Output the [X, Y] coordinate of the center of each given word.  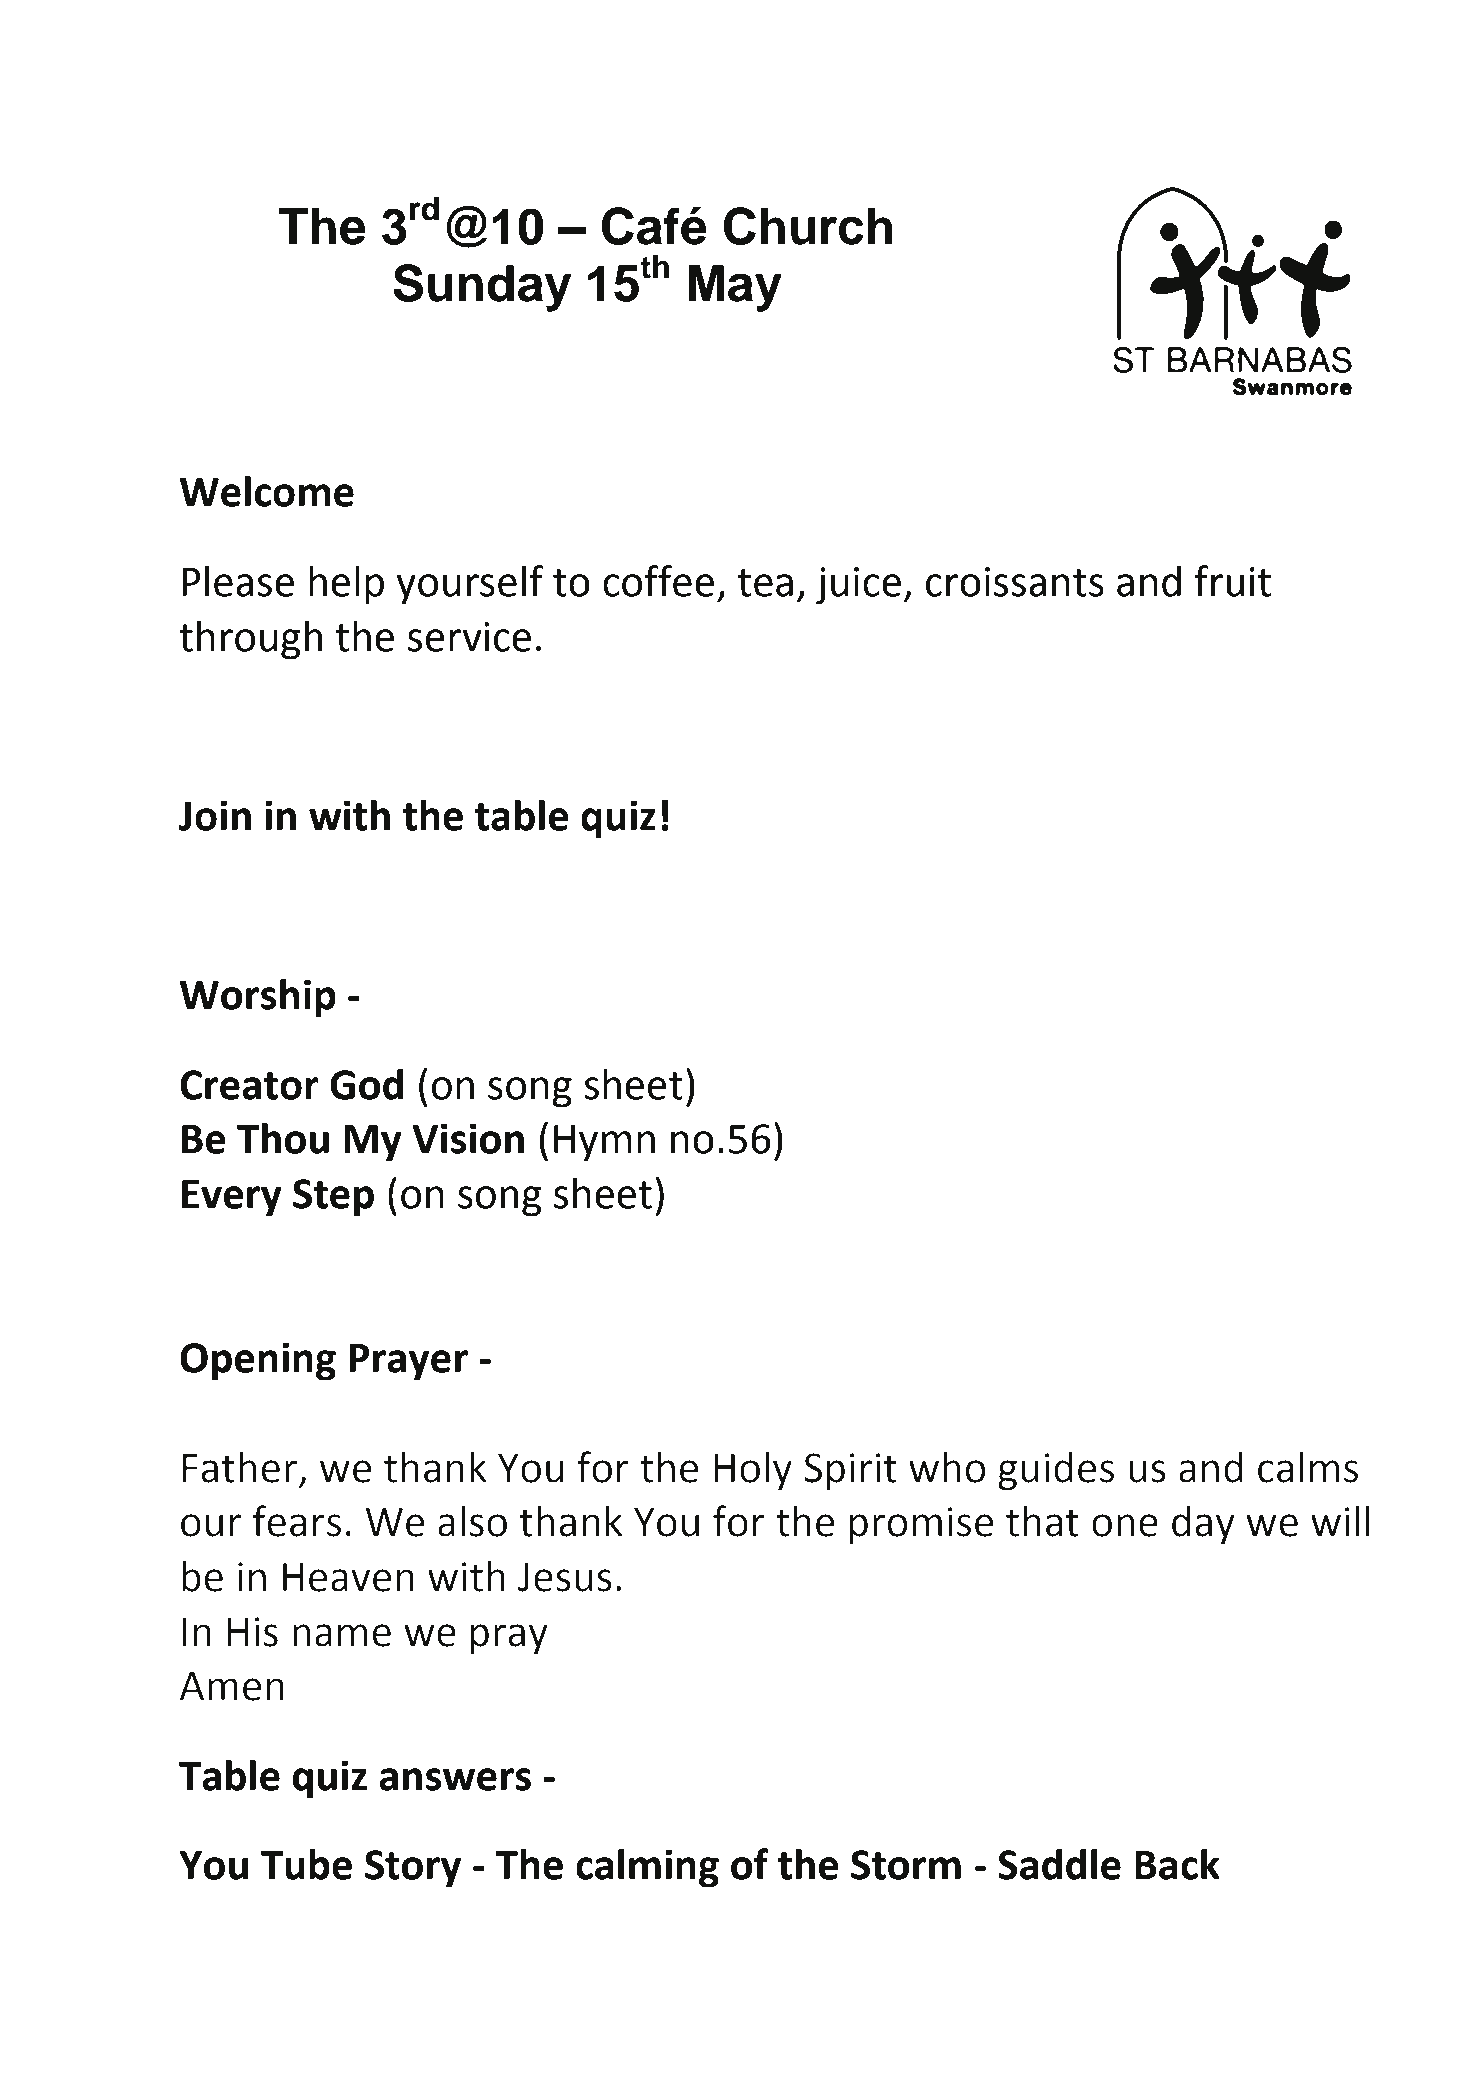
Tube [306, 1864]
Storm [906, 1865]
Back [1177, 1864]
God [366, 1084]
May [735, 288]
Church [808, 226]
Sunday [482, 288]
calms [1308, 1467]
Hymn [604, 1143]
